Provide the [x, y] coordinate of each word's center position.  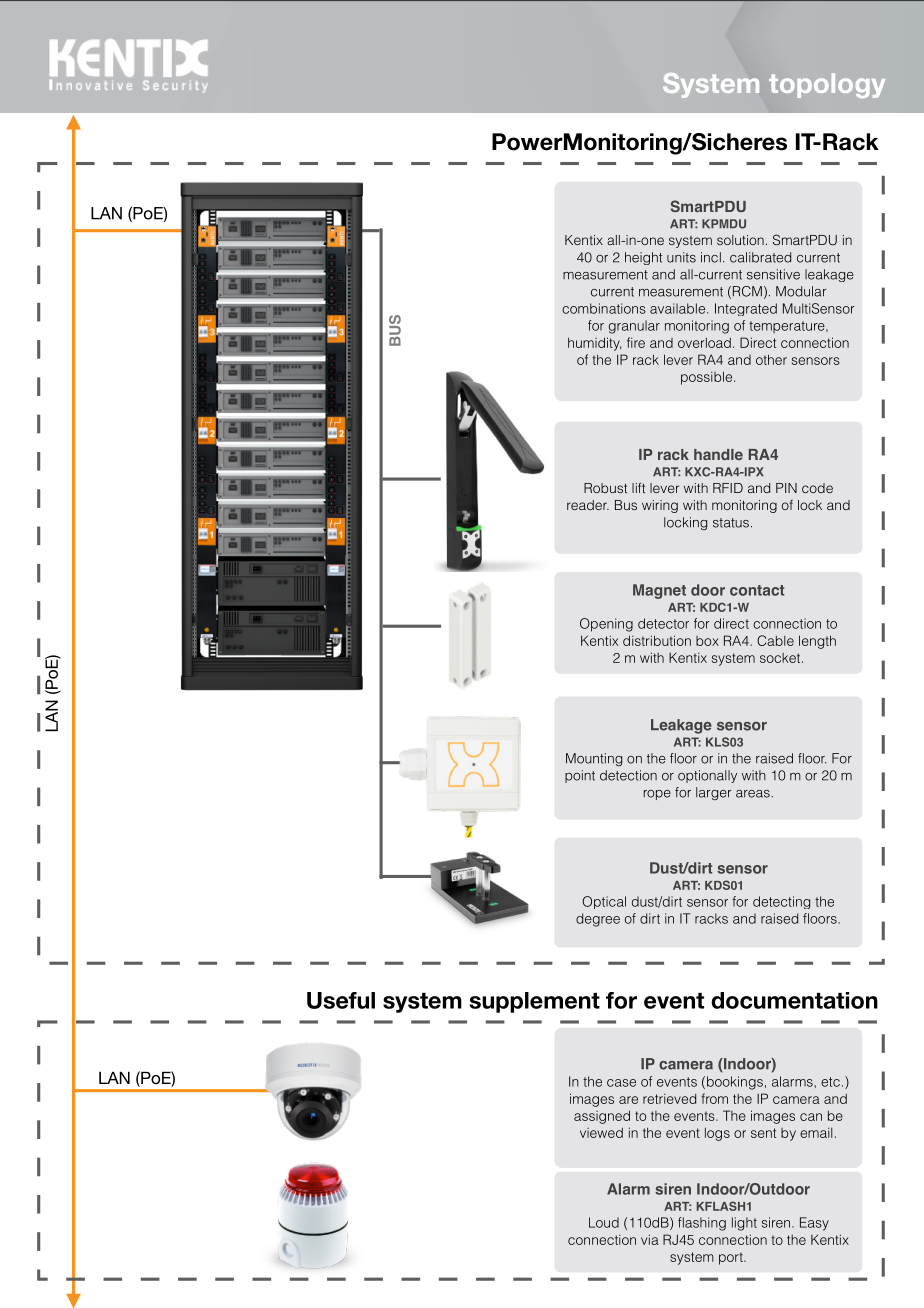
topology [827, 85]
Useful [341, 1000]
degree [598, 920]
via [650, 1239]
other [771, 359]
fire [636, 342]
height [643, 258]
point [580, 776]
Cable [775, 640]
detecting [781, 902]
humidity [594, 344]
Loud [604, 1222]
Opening [606, 625]
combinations [604, 308]
